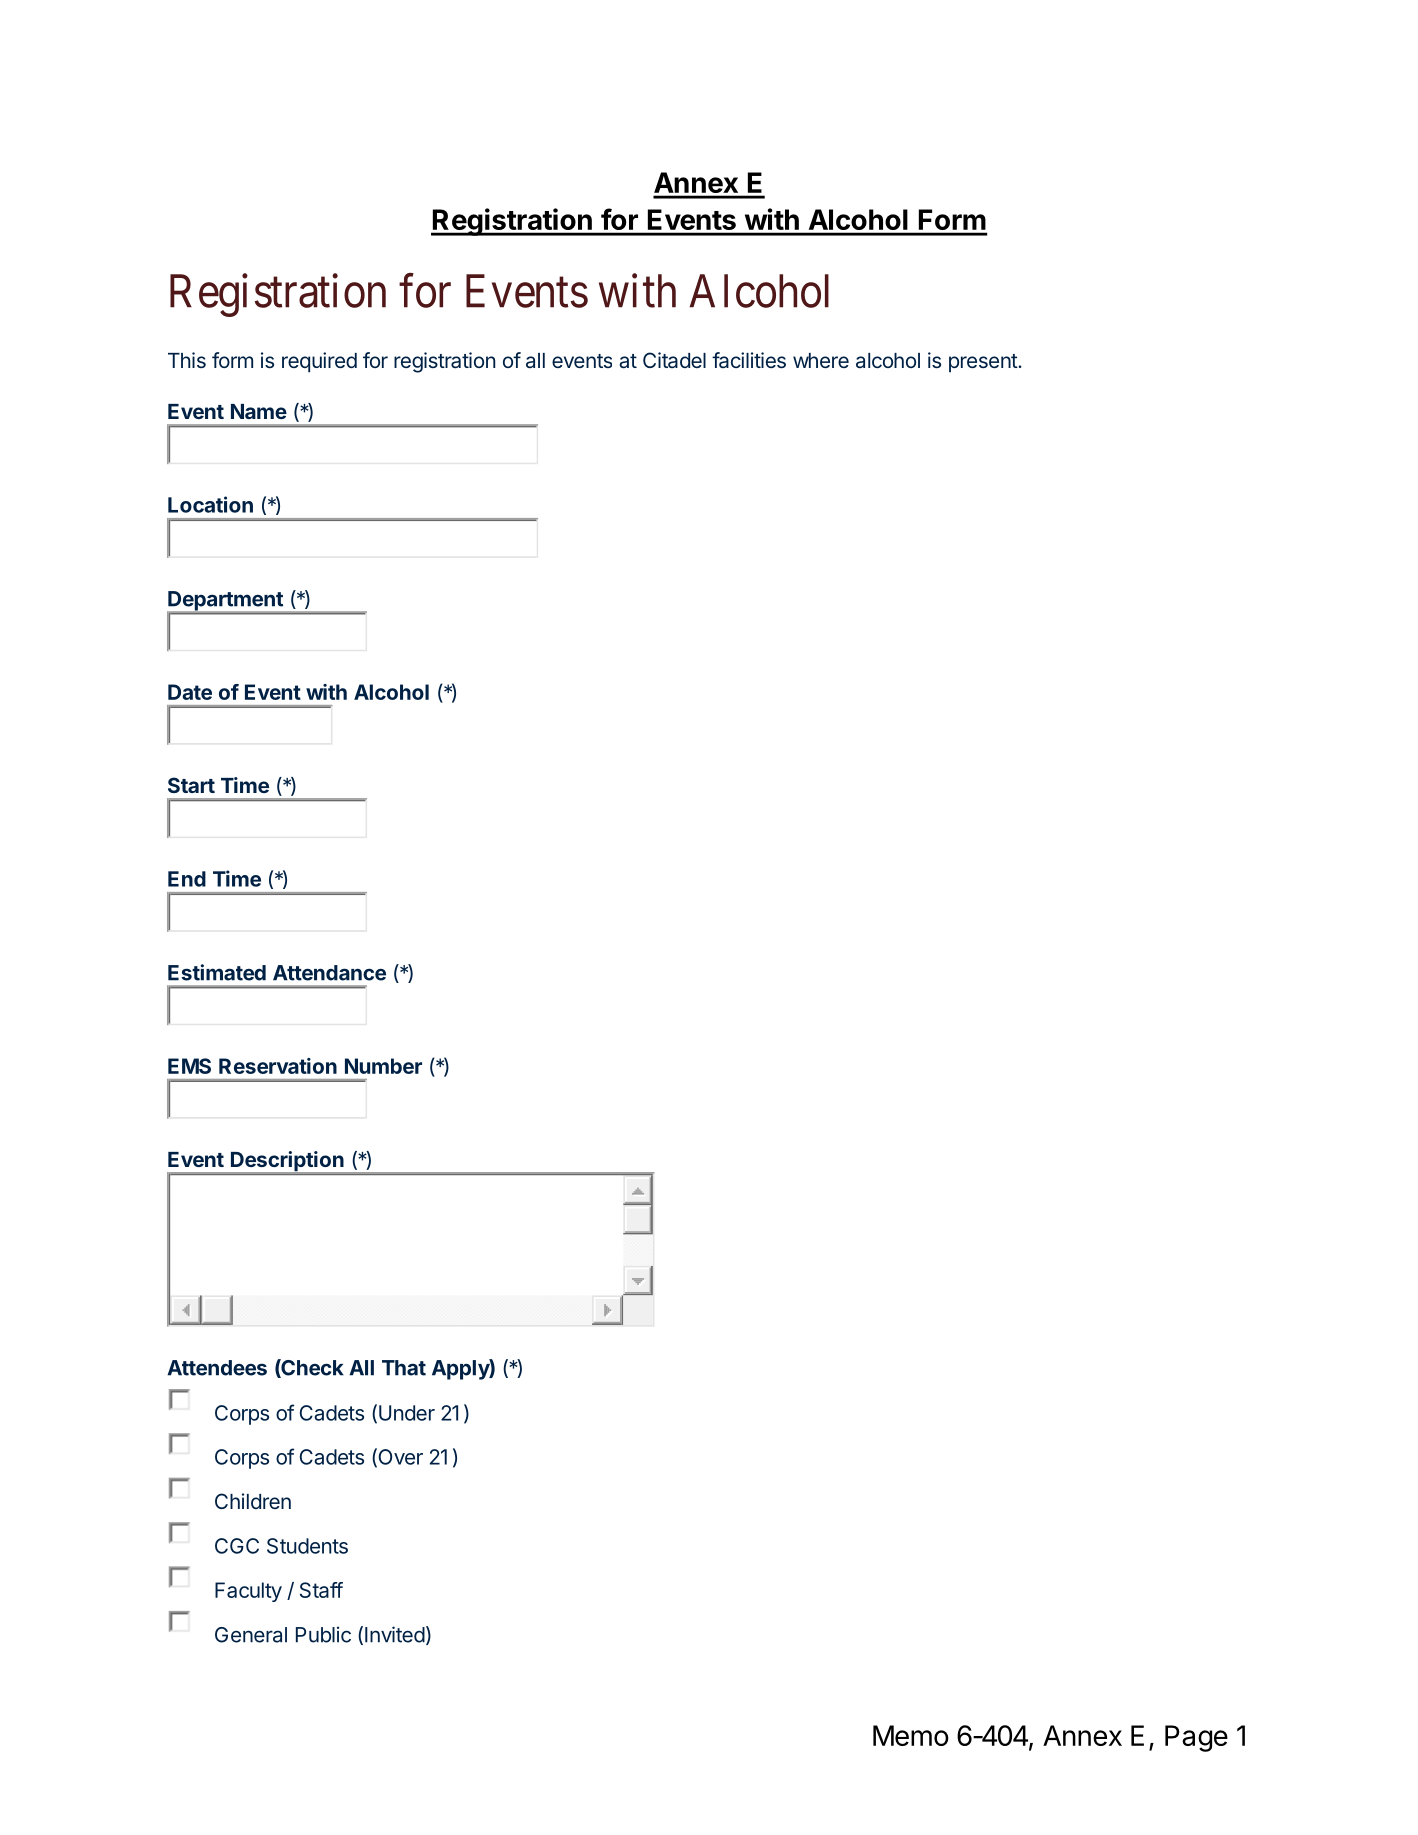 The width and height of the image is (1418, 1835). What do you see at coordinates (821, 360) in the image?
I see `where` at bounding box center [821, 360].
